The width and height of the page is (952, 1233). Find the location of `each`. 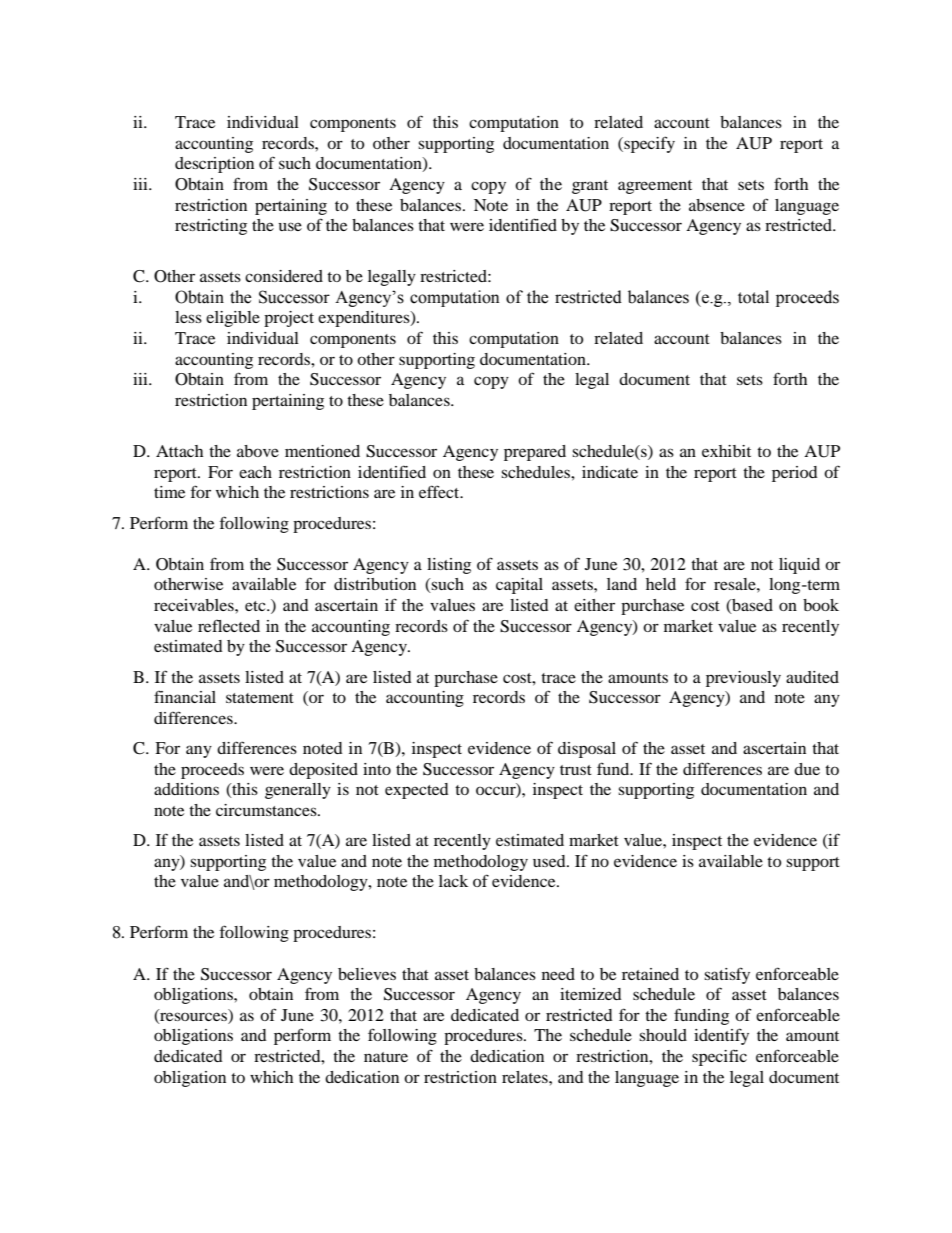

each is located at coordinates (255, 472).
